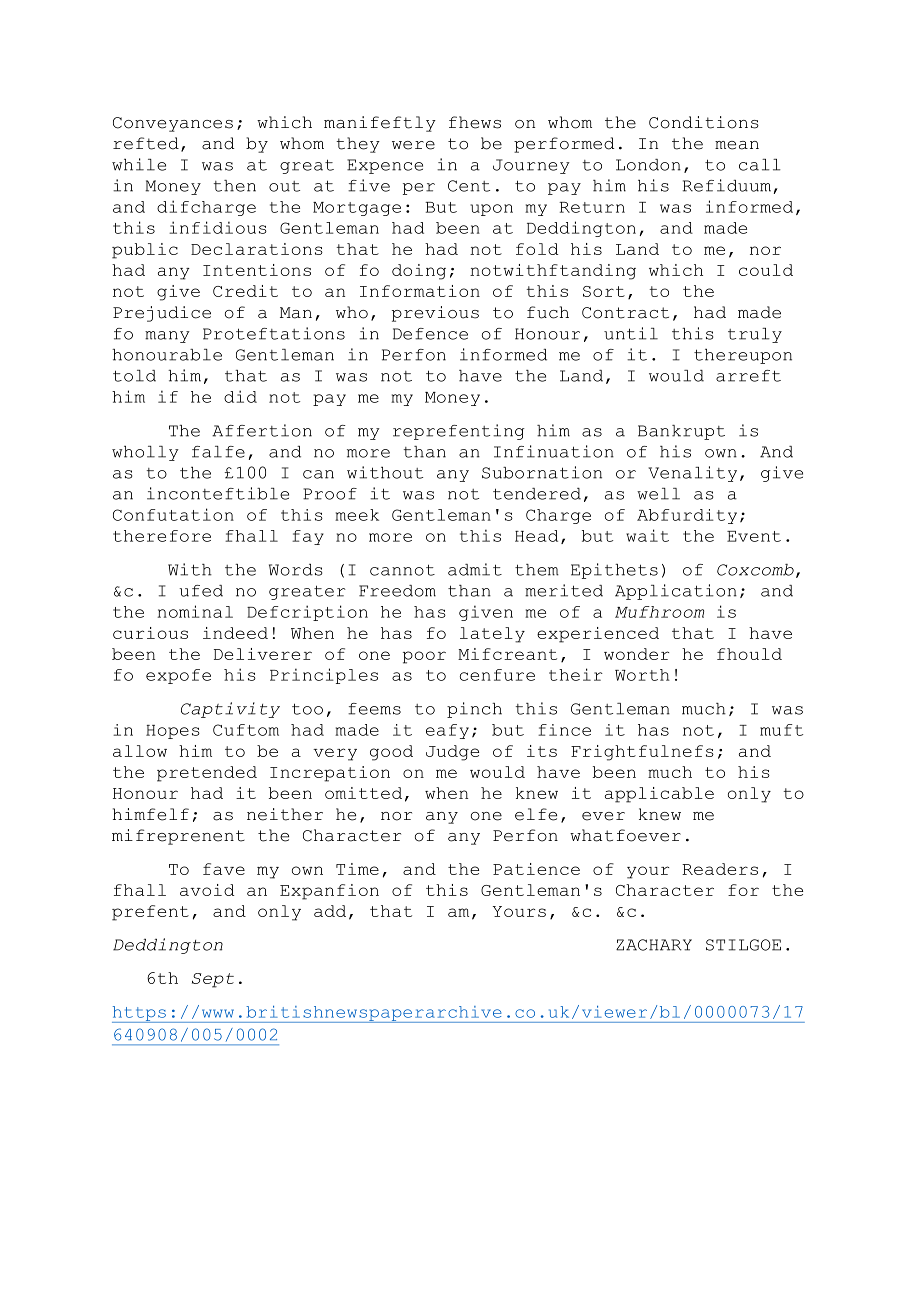  What do you see at coordinates (240, 396) in the screenshot?
I see `did` at bounding box center [240, 396].
